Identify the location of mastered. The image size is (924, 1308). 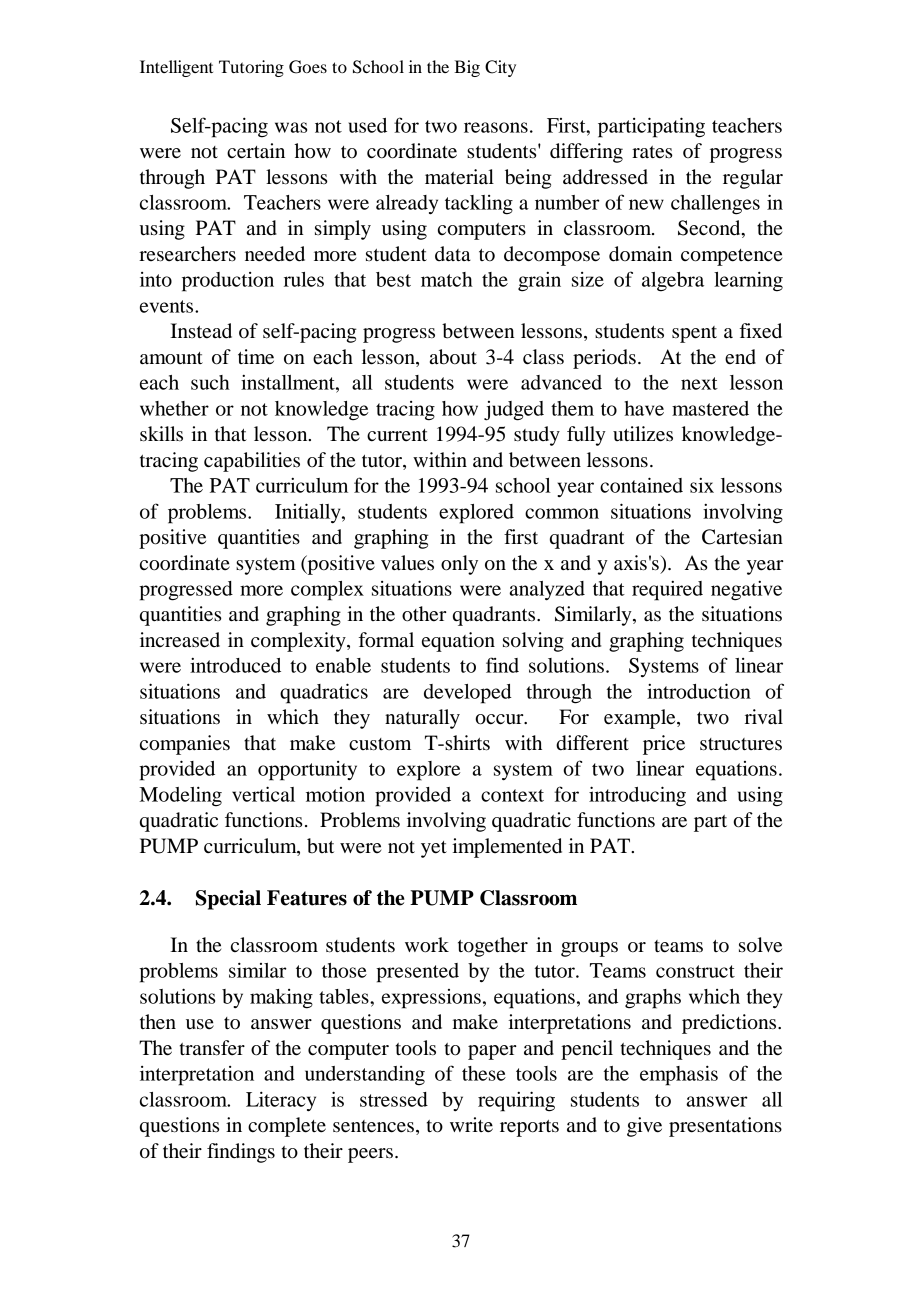
(710, 408).
